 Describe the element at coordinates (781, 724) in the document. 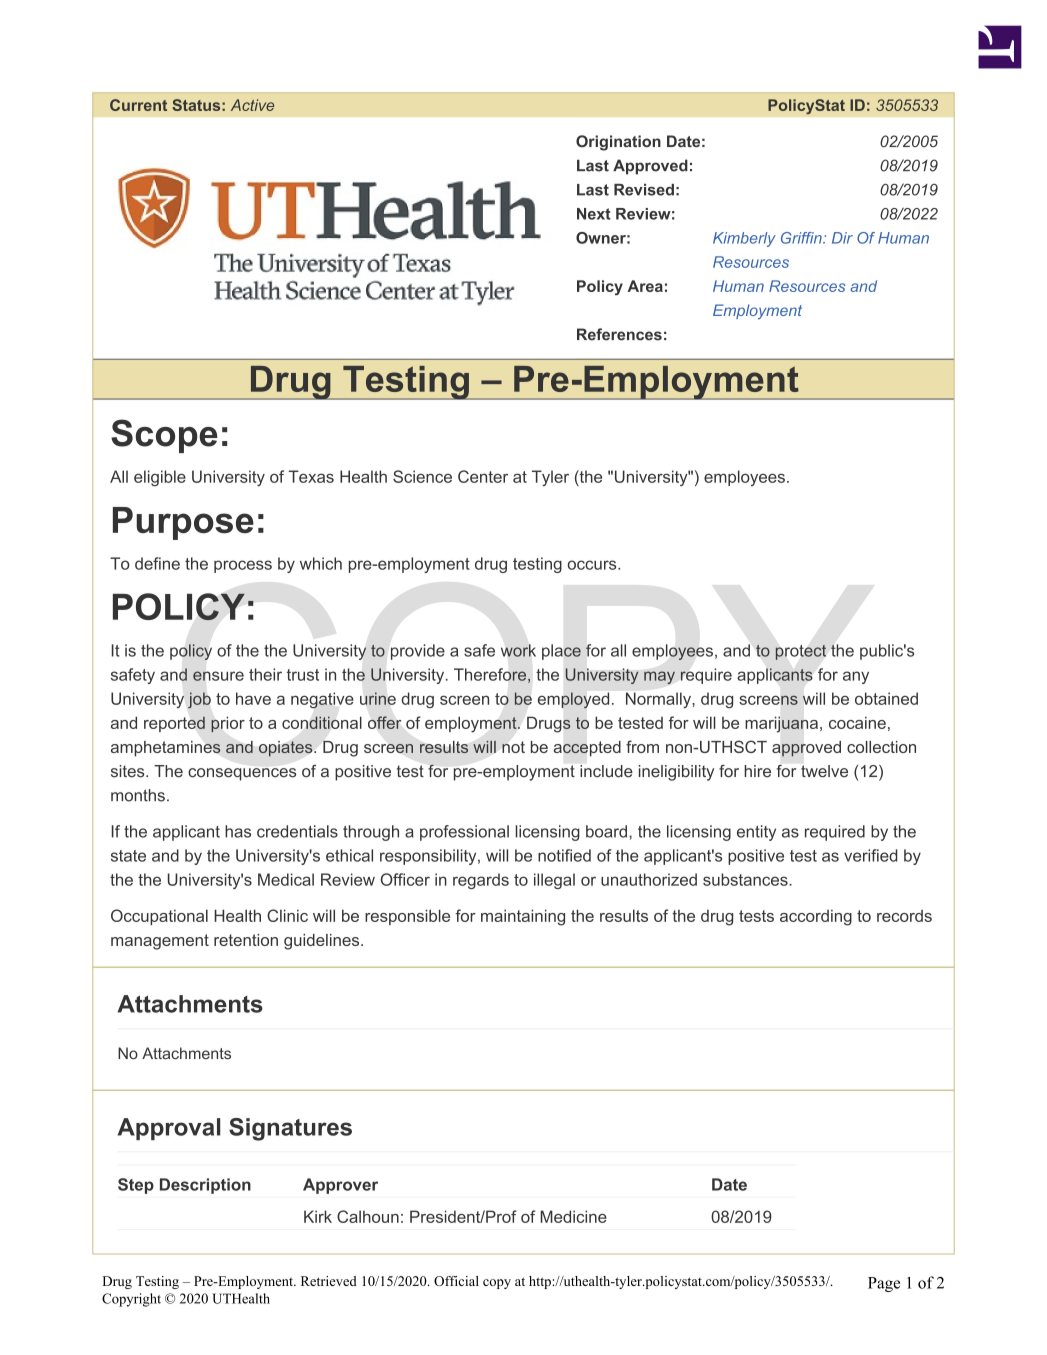

I see `marijuana` at that location.
